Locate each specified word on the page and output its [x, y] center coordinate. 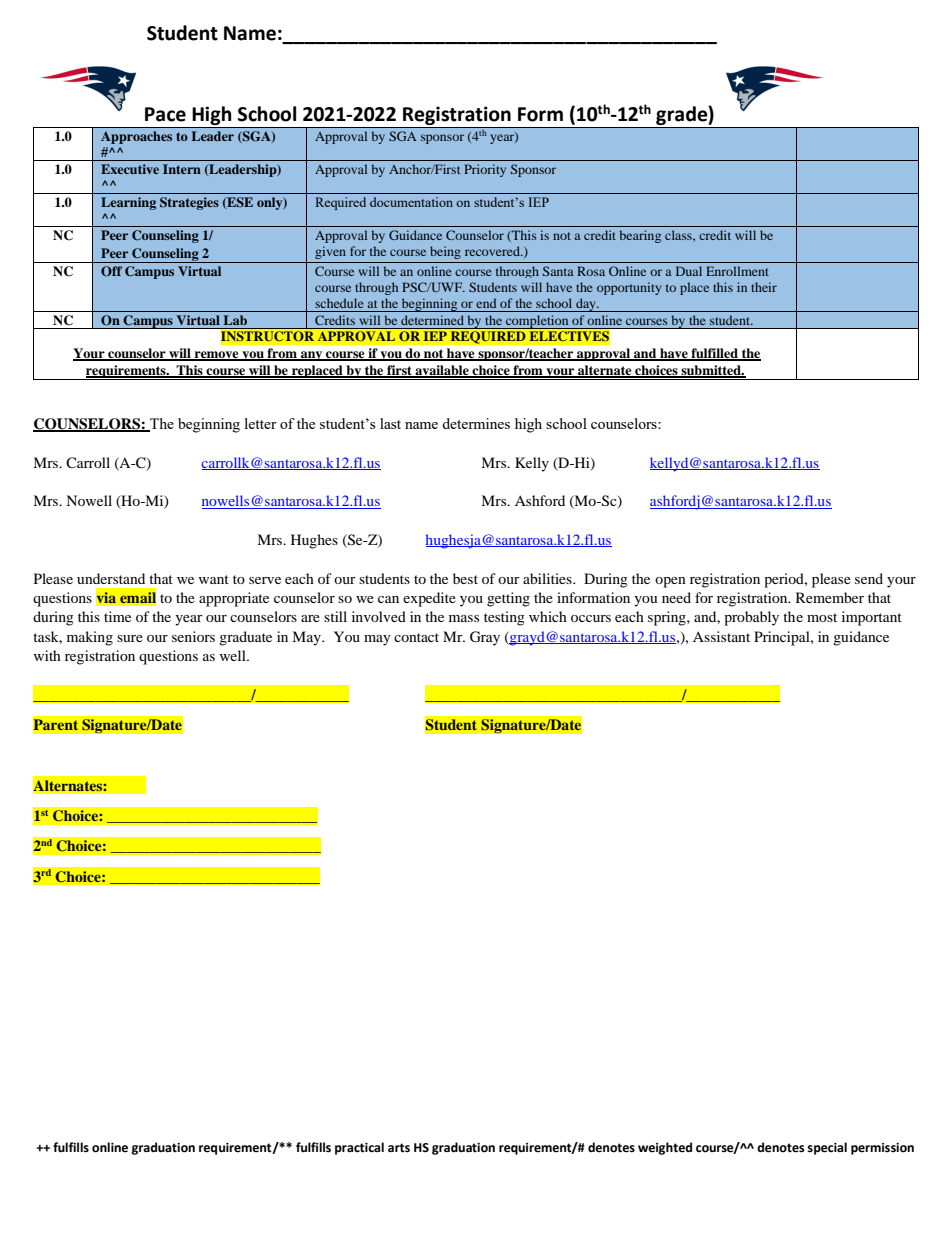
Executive [130, 169]
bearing [640, 236]
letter [261, 423]
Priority [485, 170]
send [869, 578]
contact [416, 637]
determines [476, 423]
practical [359, 1148]
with [47, 655]
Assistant [721, 636]
